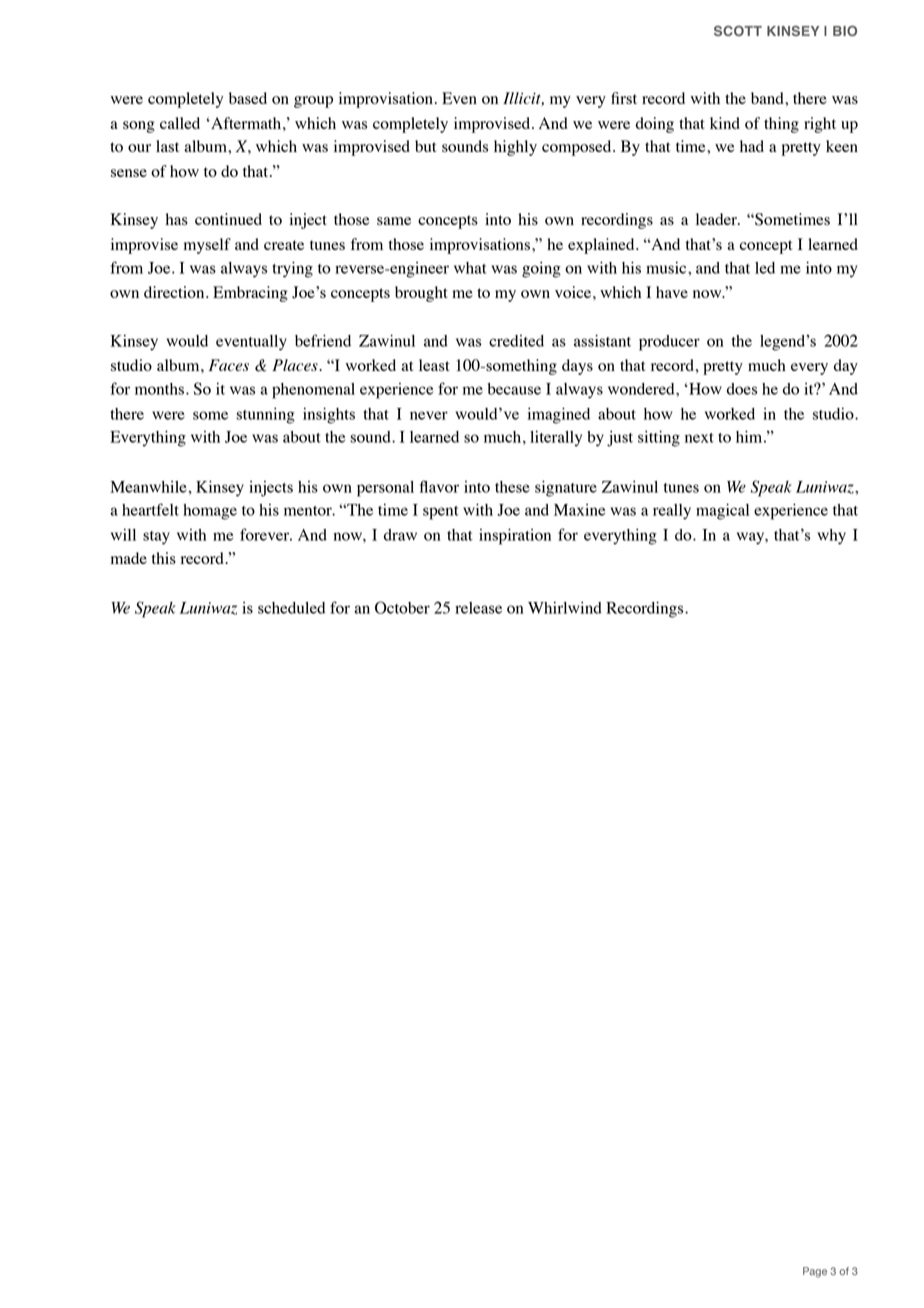 The height and width of the screenshot is (1308, 924). What do you see at coordinates (478, 608) in the screenshot?
I see `release` at bounding box center [478, 608].
